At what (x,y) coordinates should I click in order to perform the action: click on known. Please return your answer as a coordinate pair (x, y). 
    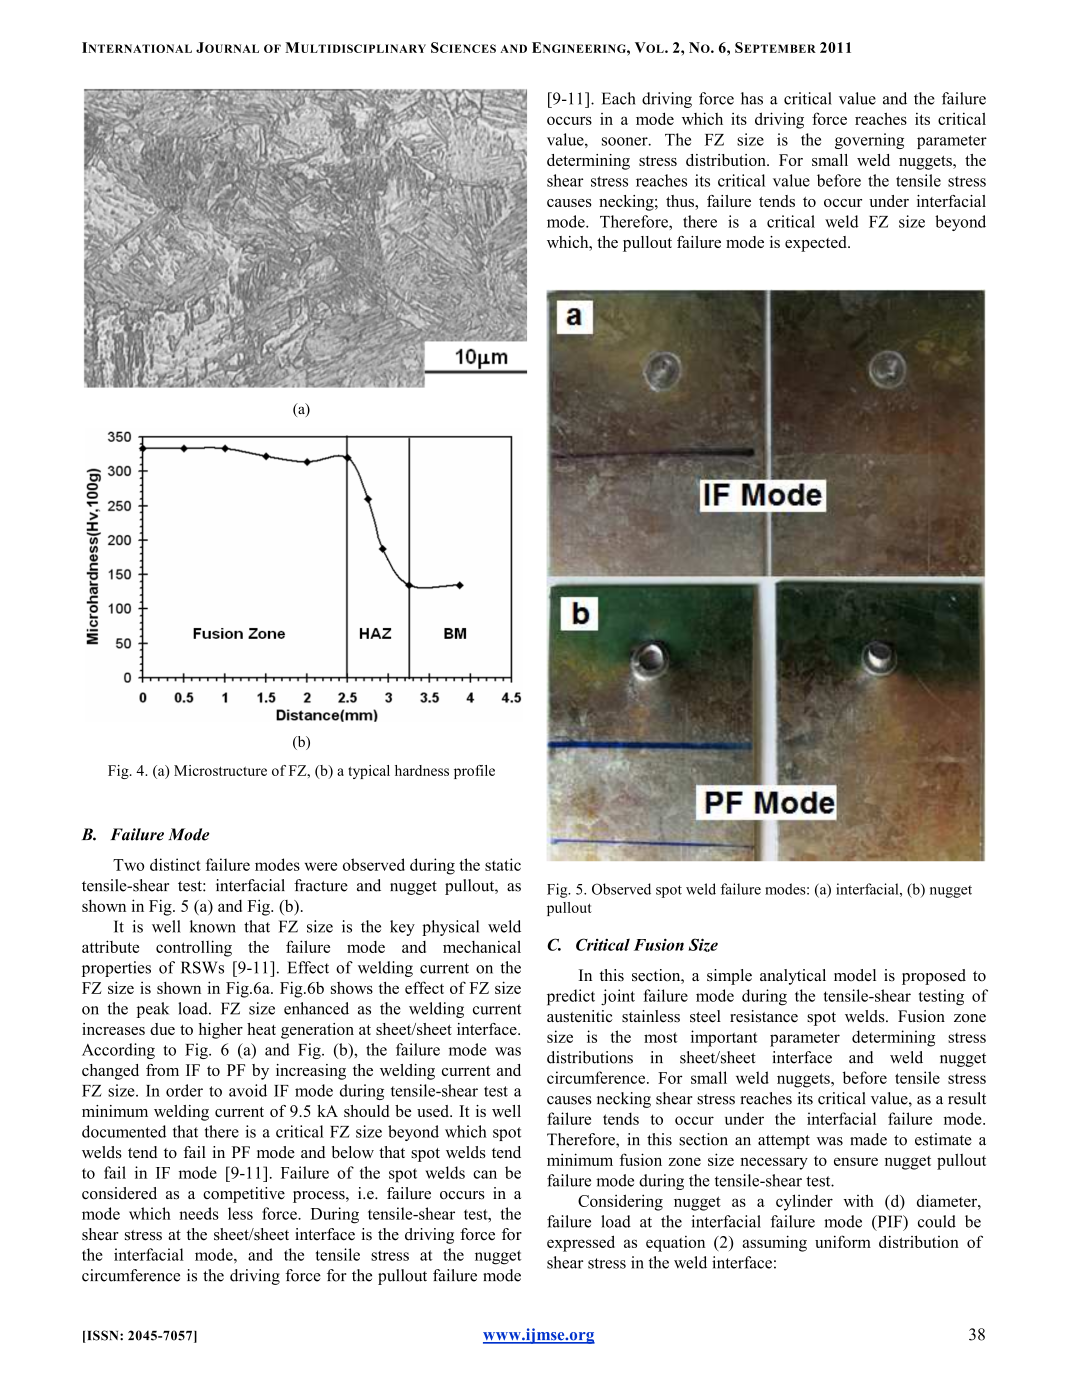
    Looking at the image, I should click on (213, 926).
